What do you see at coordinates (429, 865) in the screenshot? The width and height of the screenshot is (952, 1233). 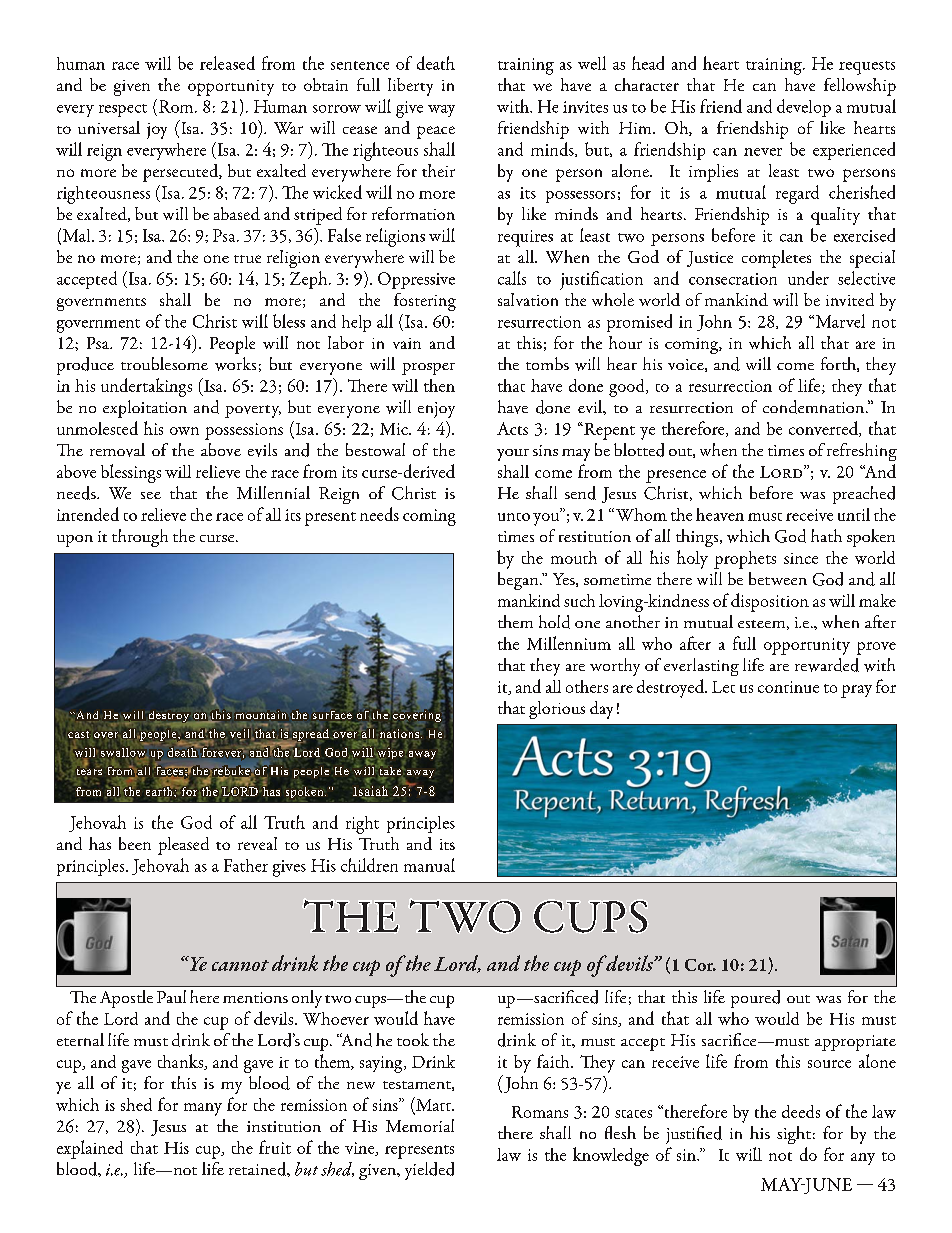 I see `manual` at bounding box center [429, 865].
